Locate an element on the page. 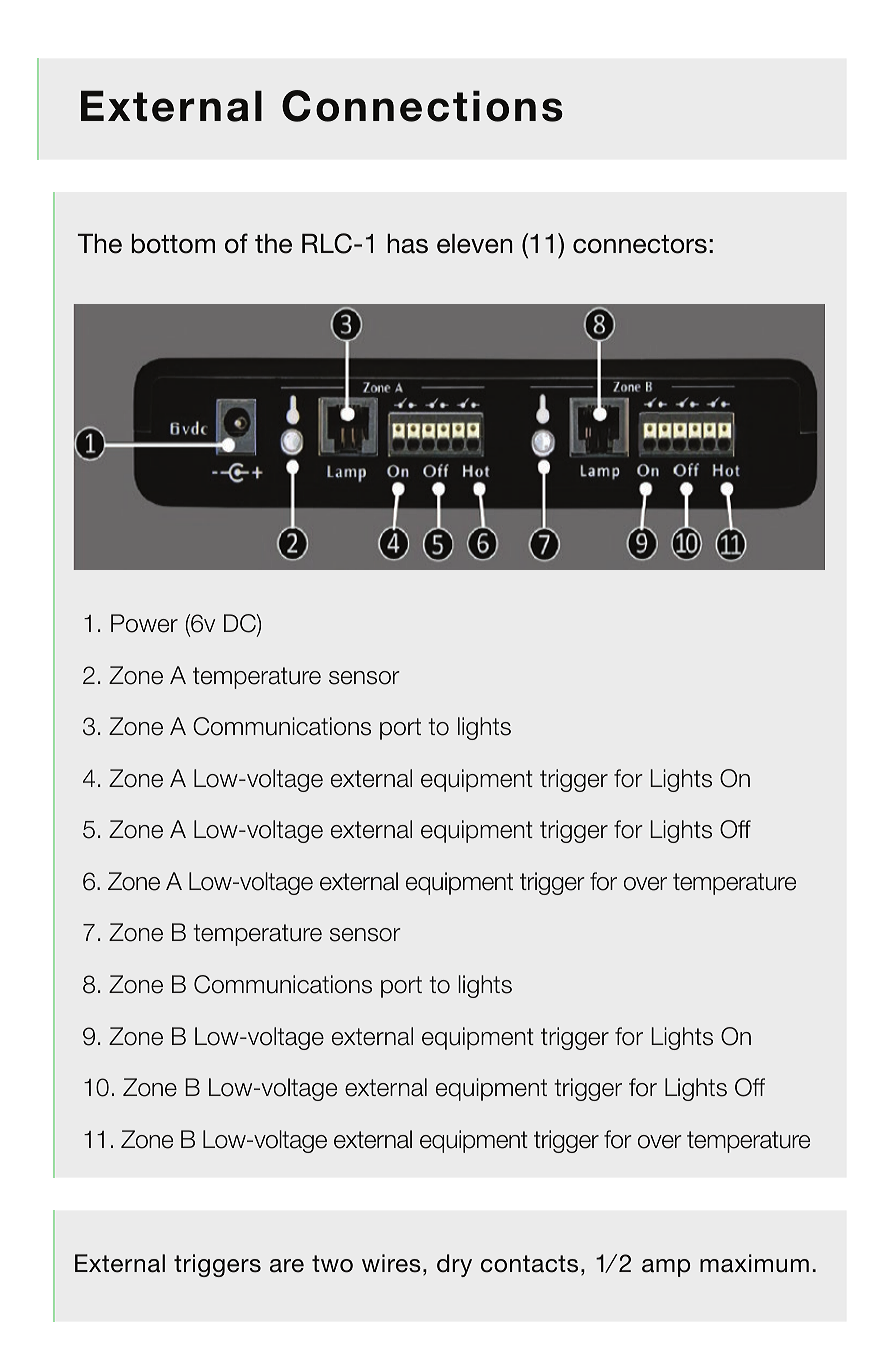 This document has height=1372, width=887. are is located at coordinates (287, 1266).
